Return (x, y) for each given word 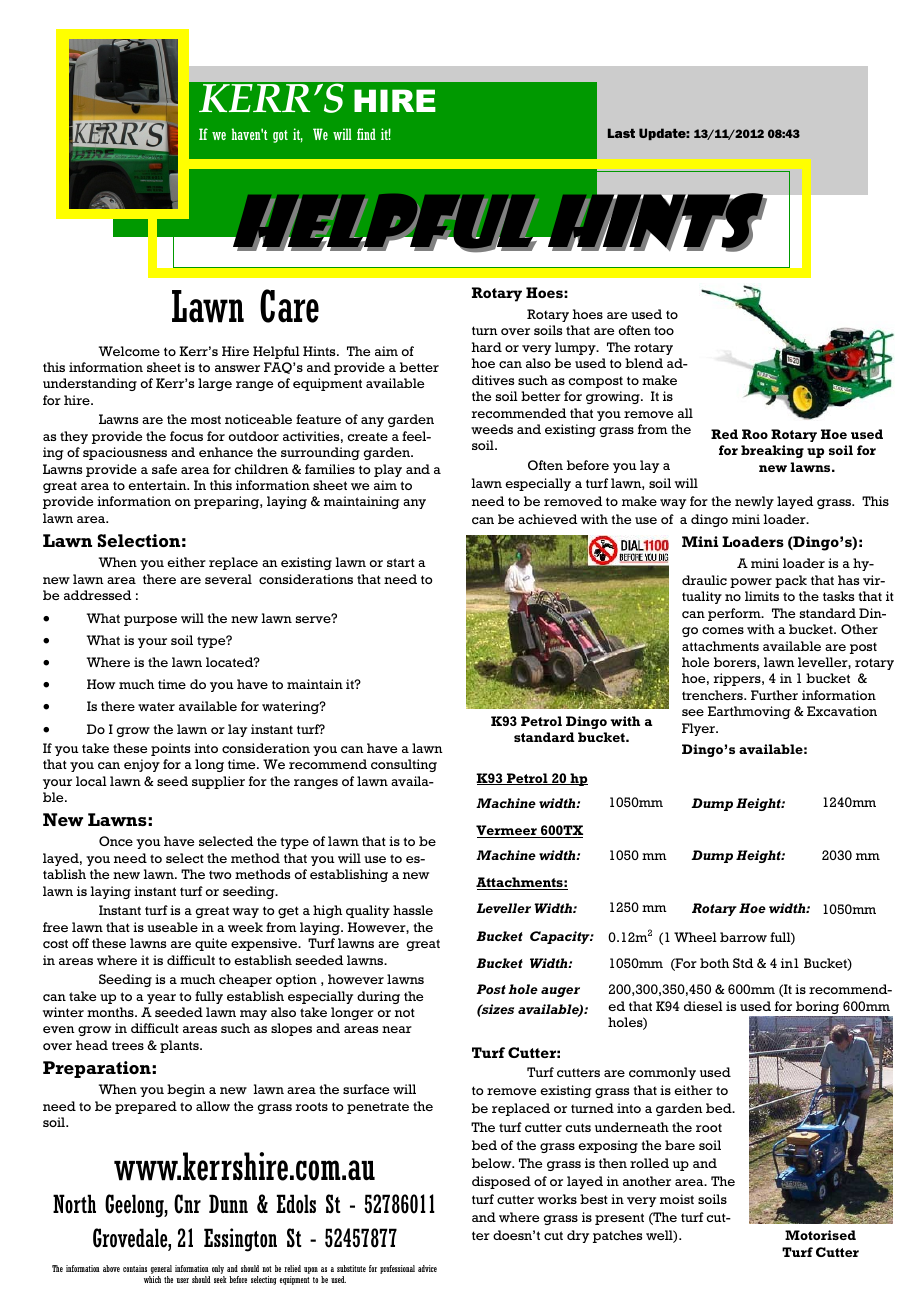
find (366, 134)
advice (427, 1268)
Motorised (820, 1235)
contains (135, 1268)
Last (621, 133)
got (280, 136)
